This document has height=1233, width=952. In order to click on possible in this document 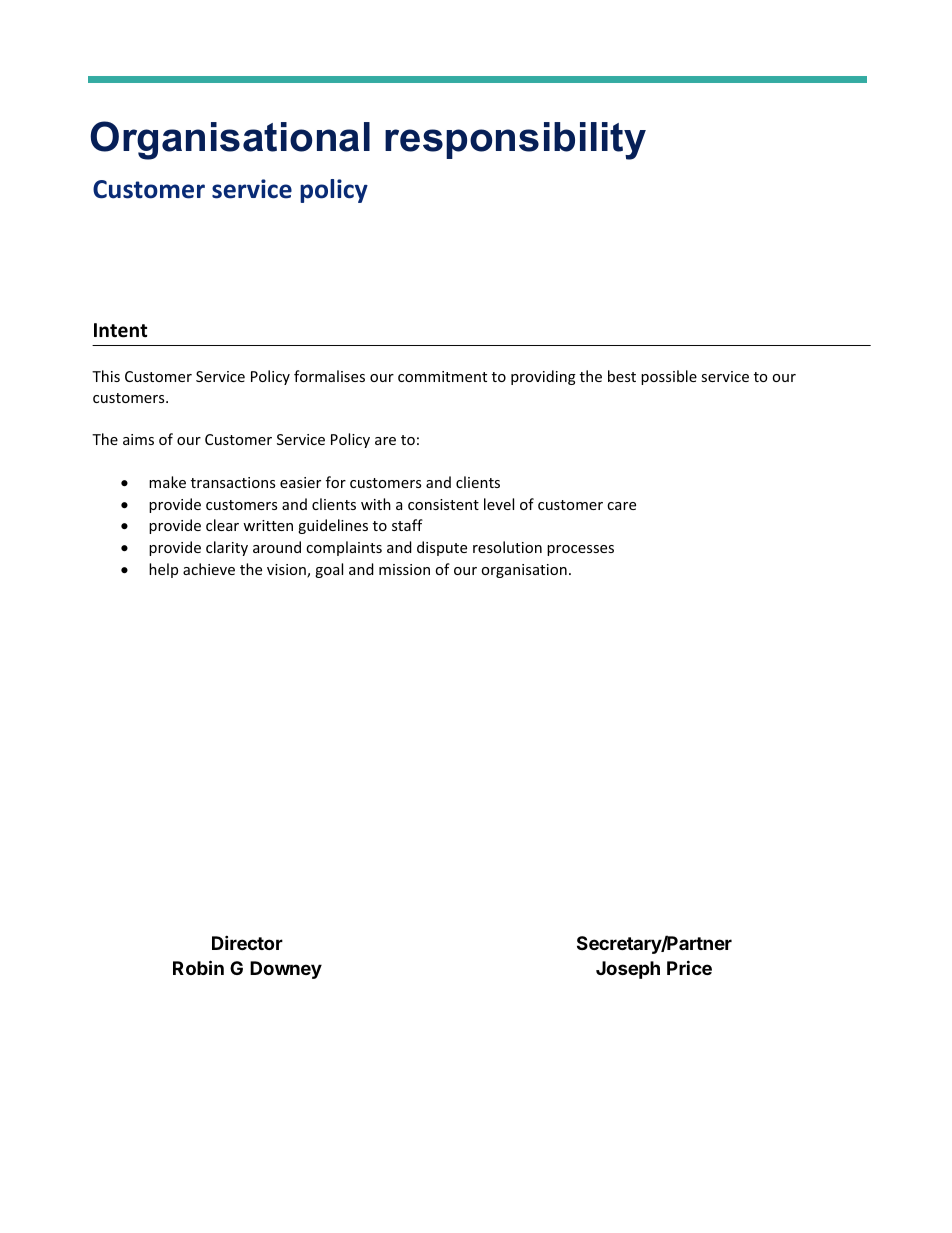, I will do `click(669, 377)`.
